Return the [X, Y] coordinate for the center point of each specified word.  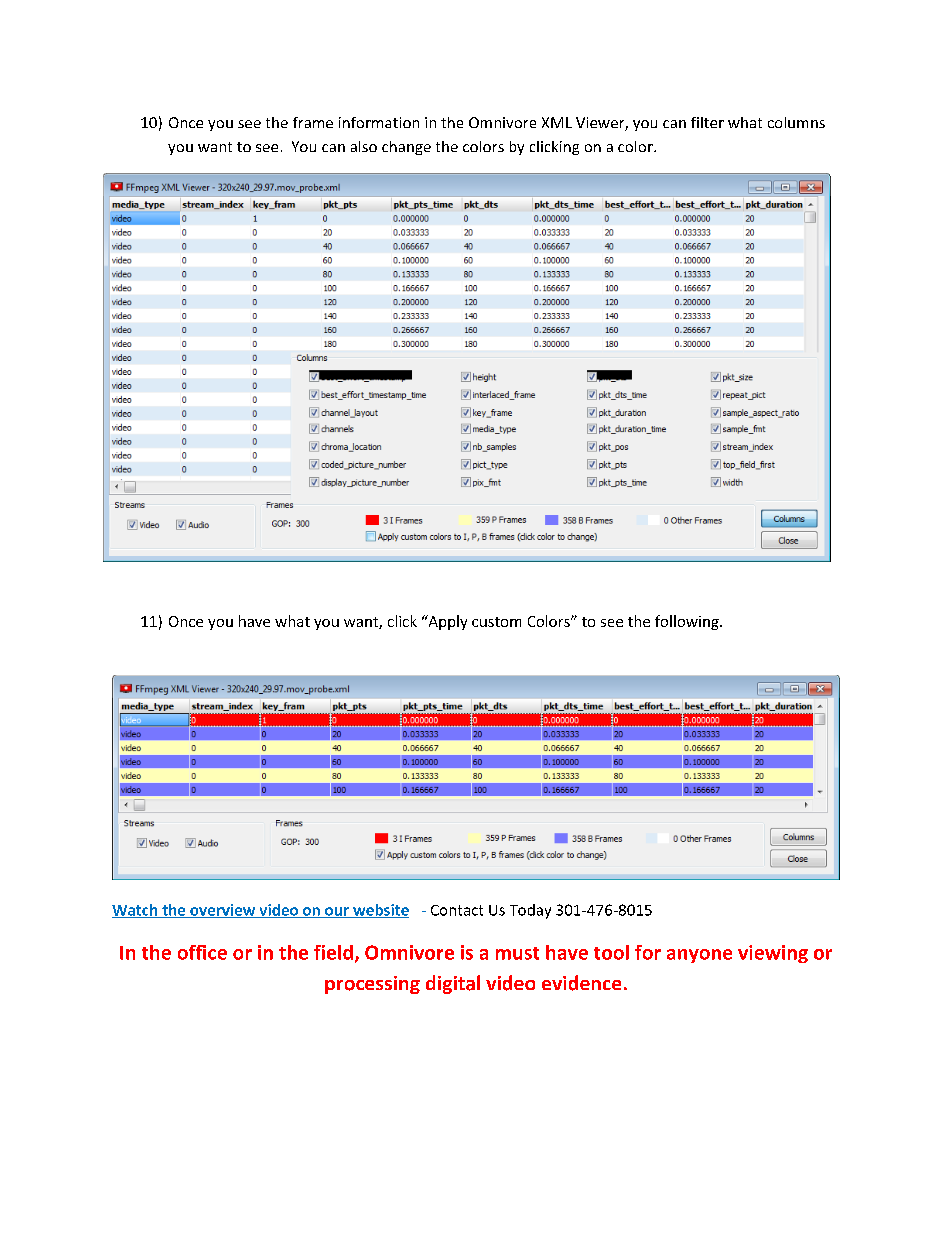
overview [223, 911]
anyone [699, 956]
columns [796, 122]
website [380, 911]
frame [313, 122]
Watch [136, 911]
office [202, 952]
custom [496, 622]
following [688, 622]
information [379, 122]
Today [530, 911]
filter [707, 122]
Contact [457, 910]
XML [557, 122]
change [406, 148]
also [364, 146]
